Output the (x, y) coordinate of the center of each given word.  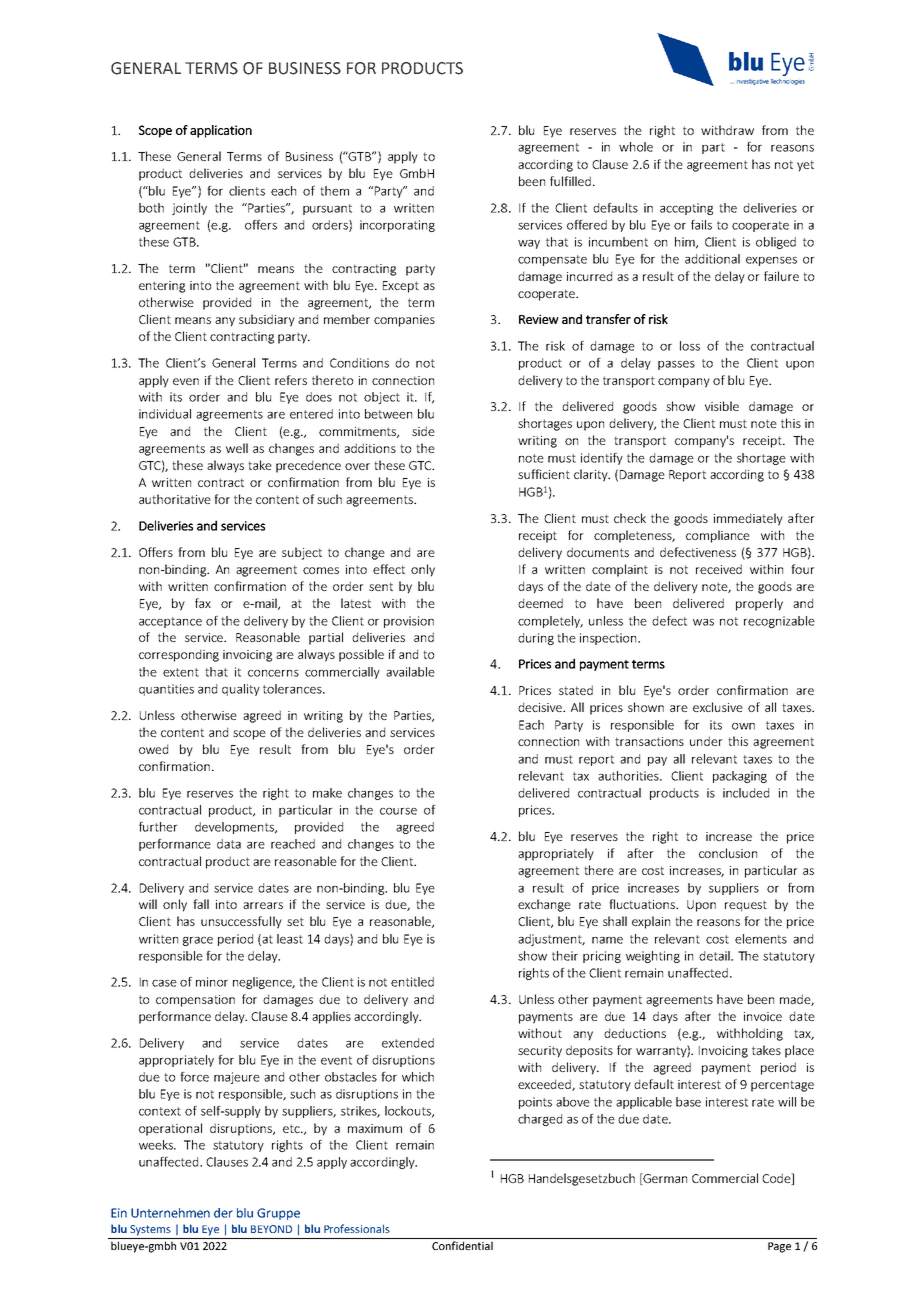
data (229, 844)
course (398, 811)
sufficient (544, 474)
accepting (686, 209)
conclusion (728, 853)
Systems (150, 1230)
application (221, 131)
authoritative (175, 499)
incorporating (397, 226)
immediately (748, 519)
